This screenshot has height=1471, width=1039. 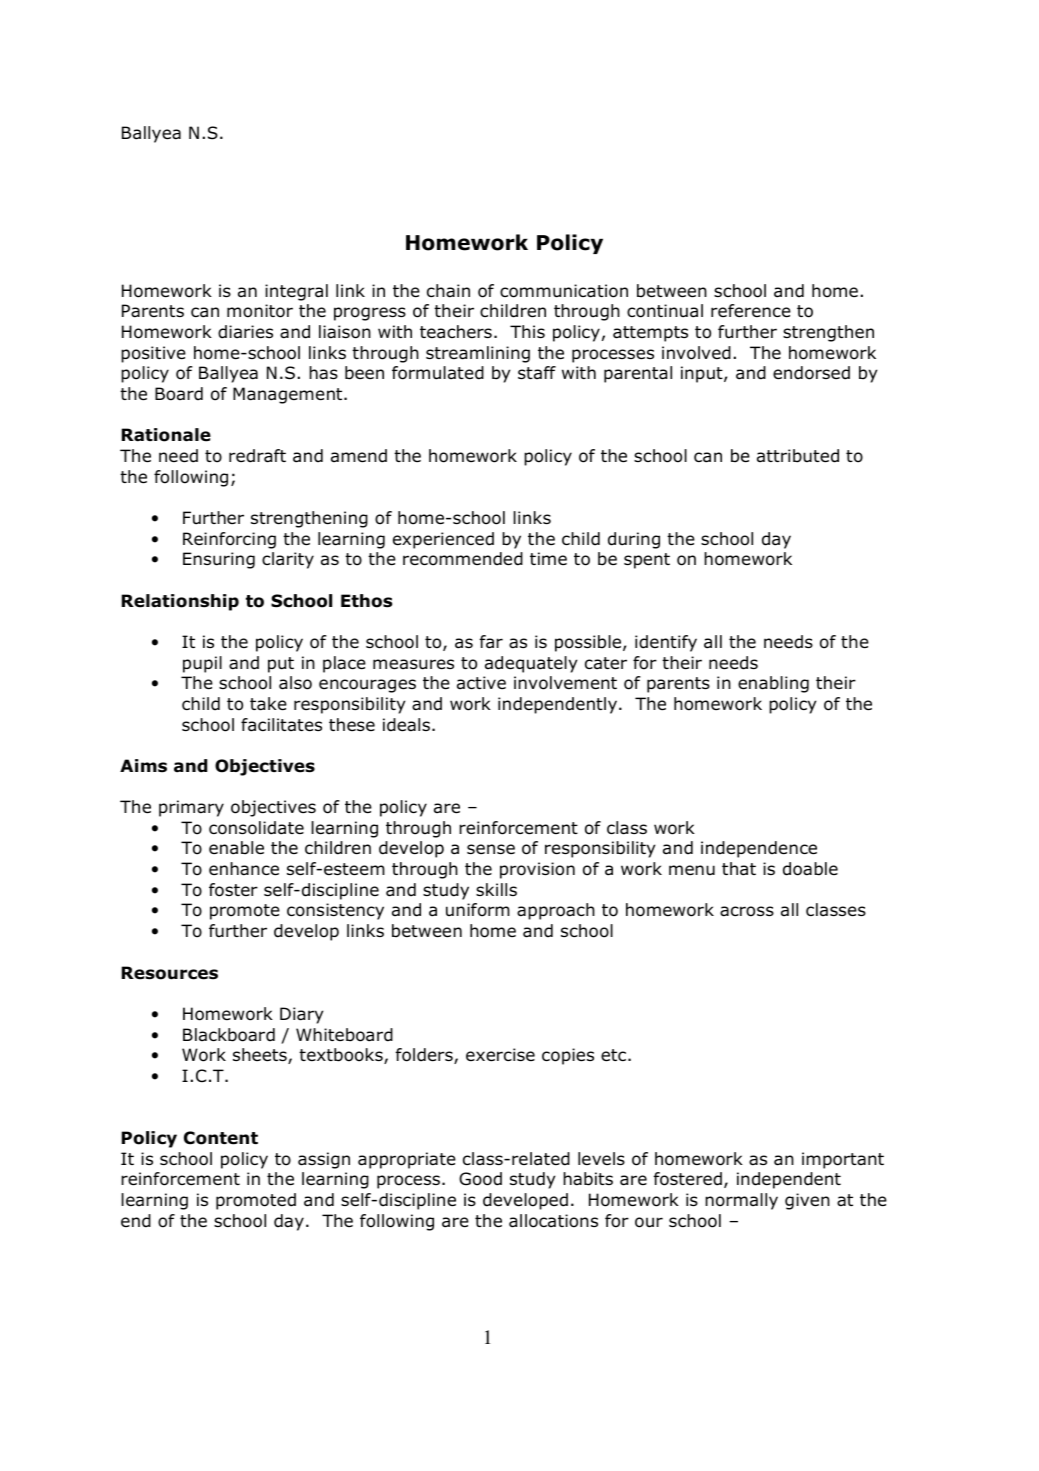 What do you see at coordinates (741, 1201) in the screenshot?
I see `normally` at bounding box center [741, 1201].
